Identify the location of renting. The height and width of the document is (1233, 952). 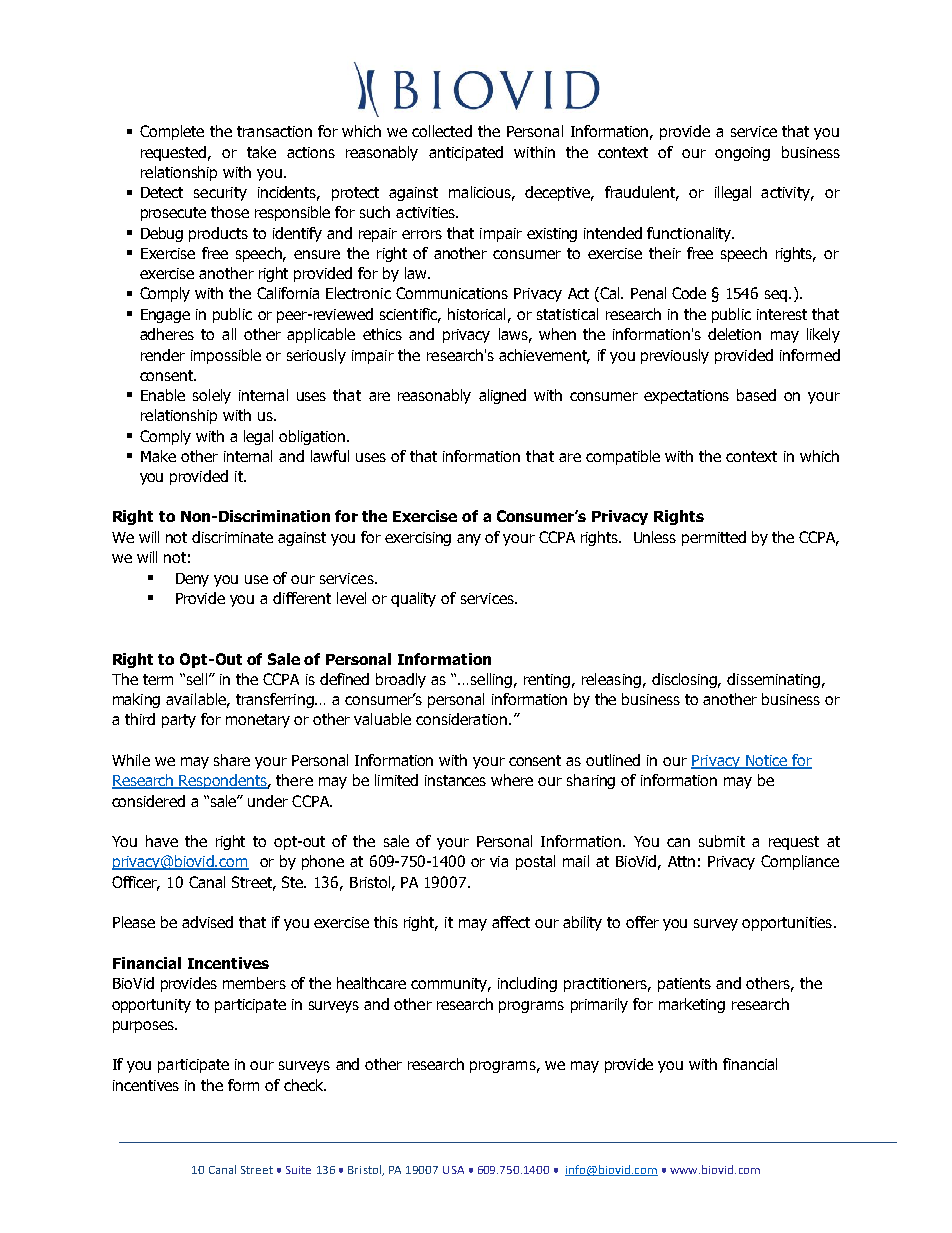
(547, 681).
